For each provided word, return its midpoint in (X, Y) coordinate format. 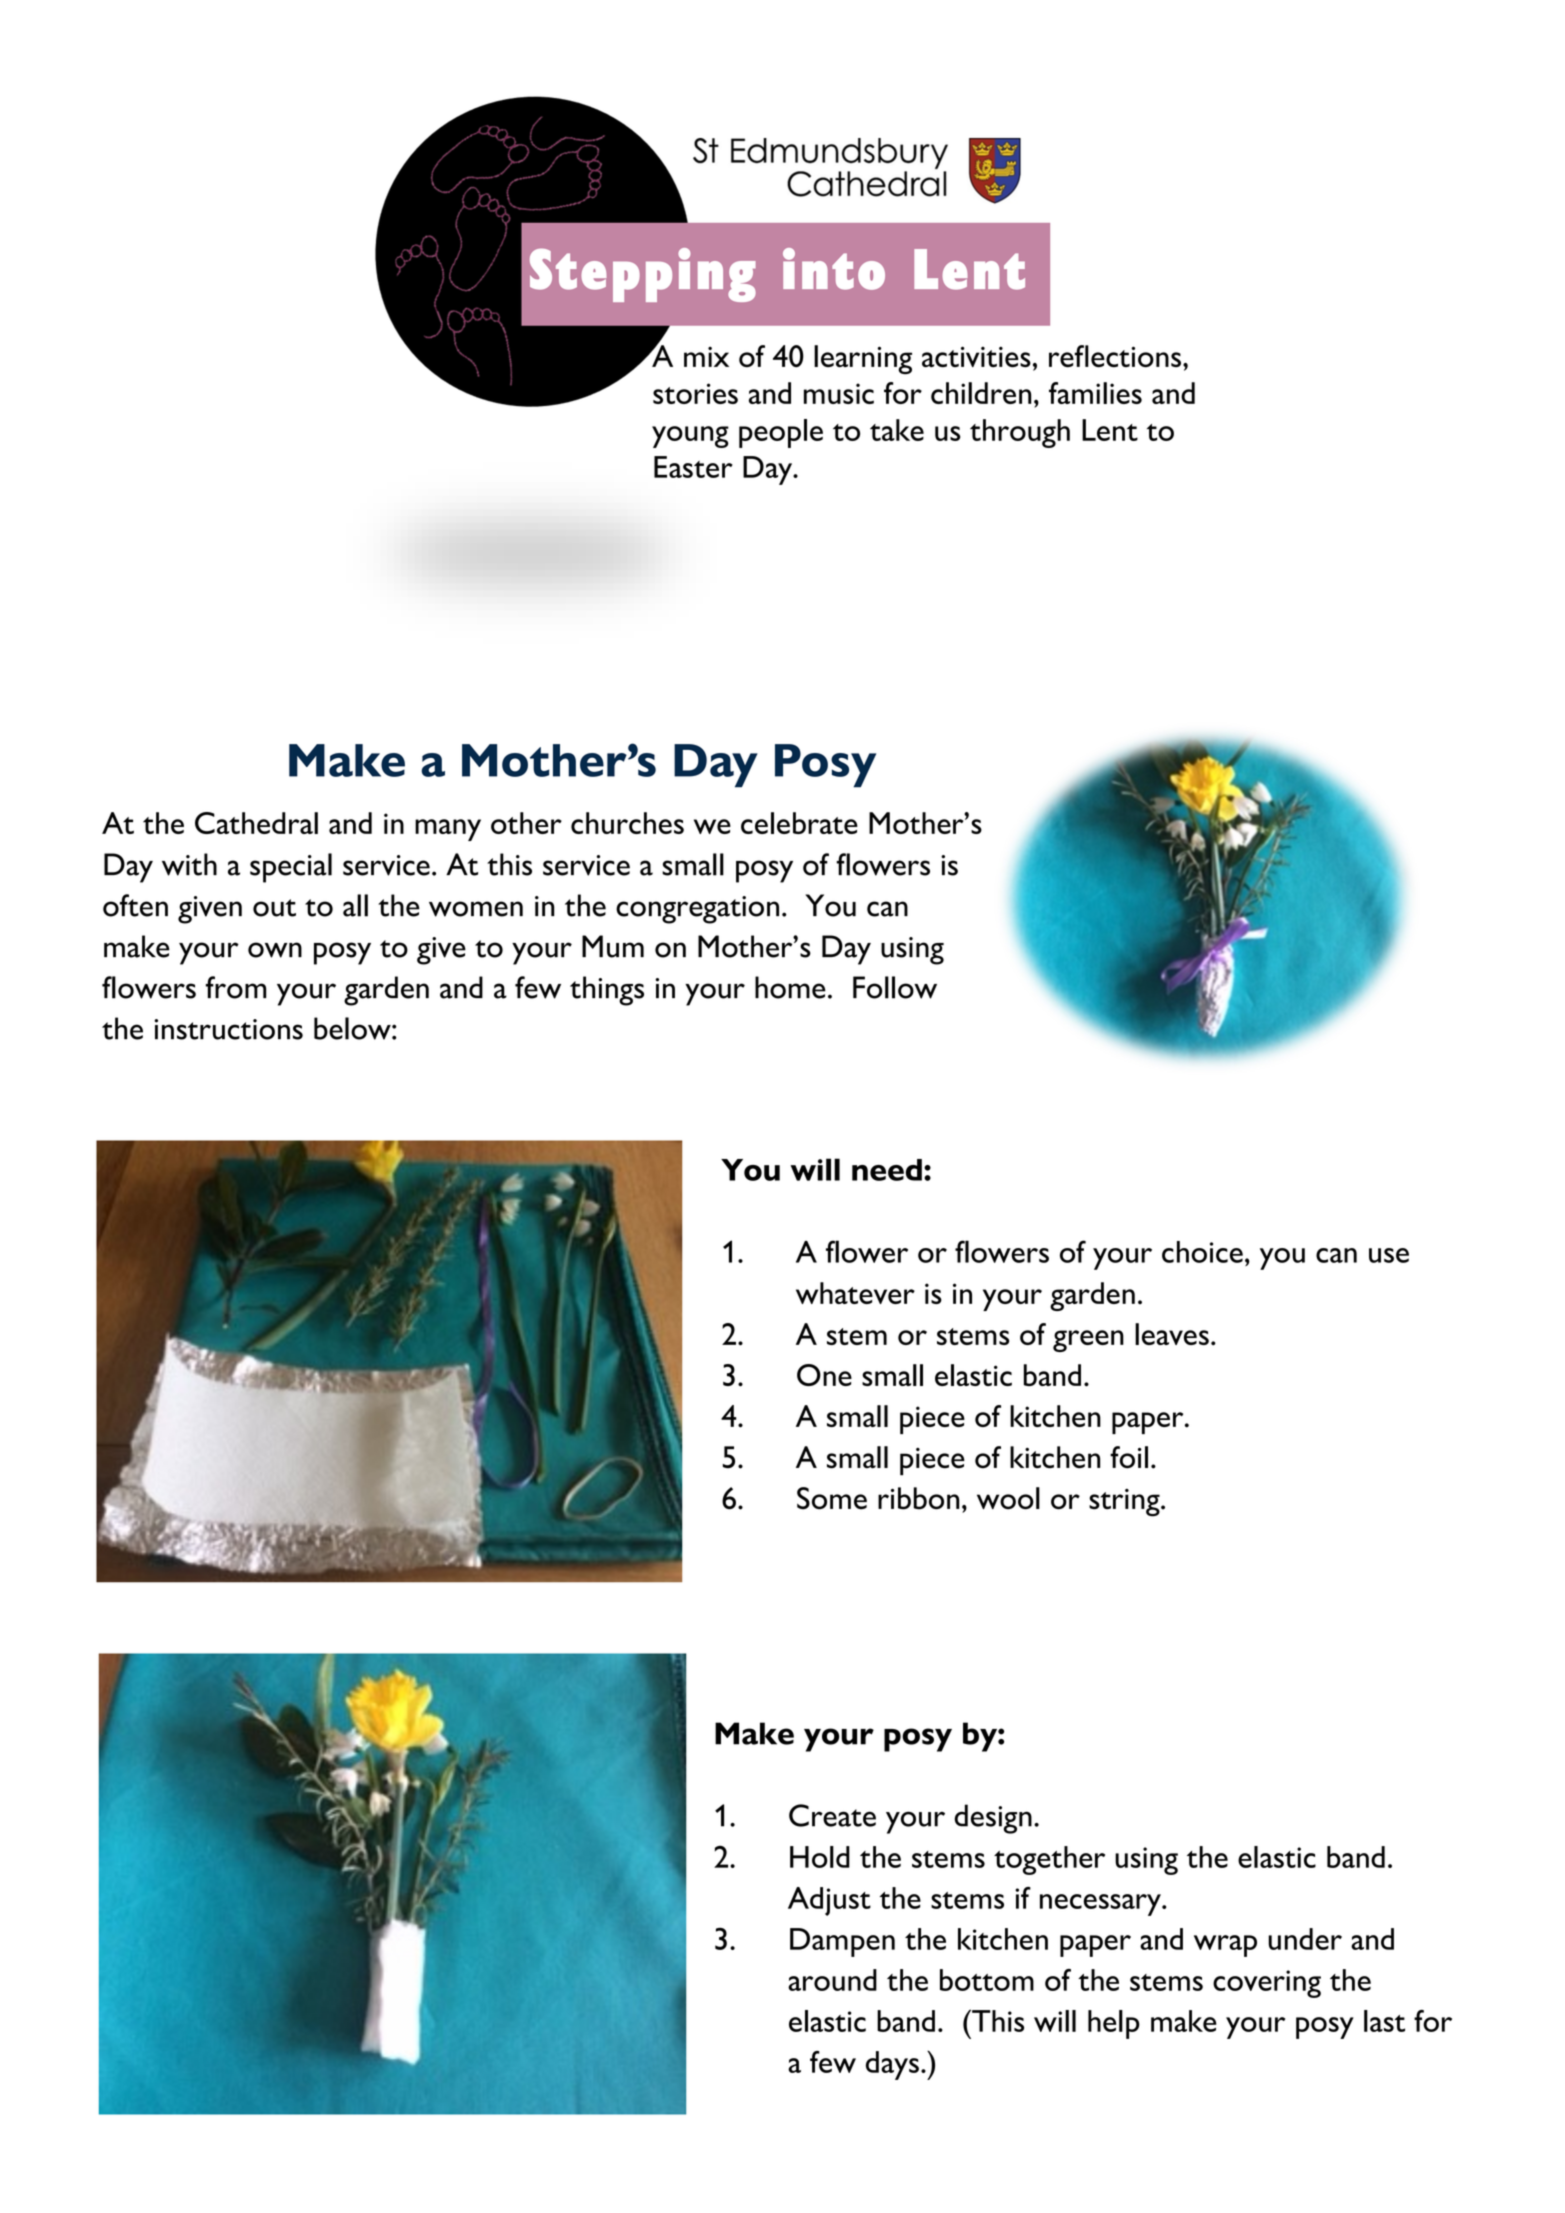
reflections (1115, 356)
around (832, 1980)
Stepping (643, 275)
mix (706, 356)
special (291, 868)
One (824, 1375)
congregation (697, 910)
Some (832, 1498)
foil (1129, 1457)
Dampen (842, 1942)
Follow (895, 987)
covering (1267, 1984)
